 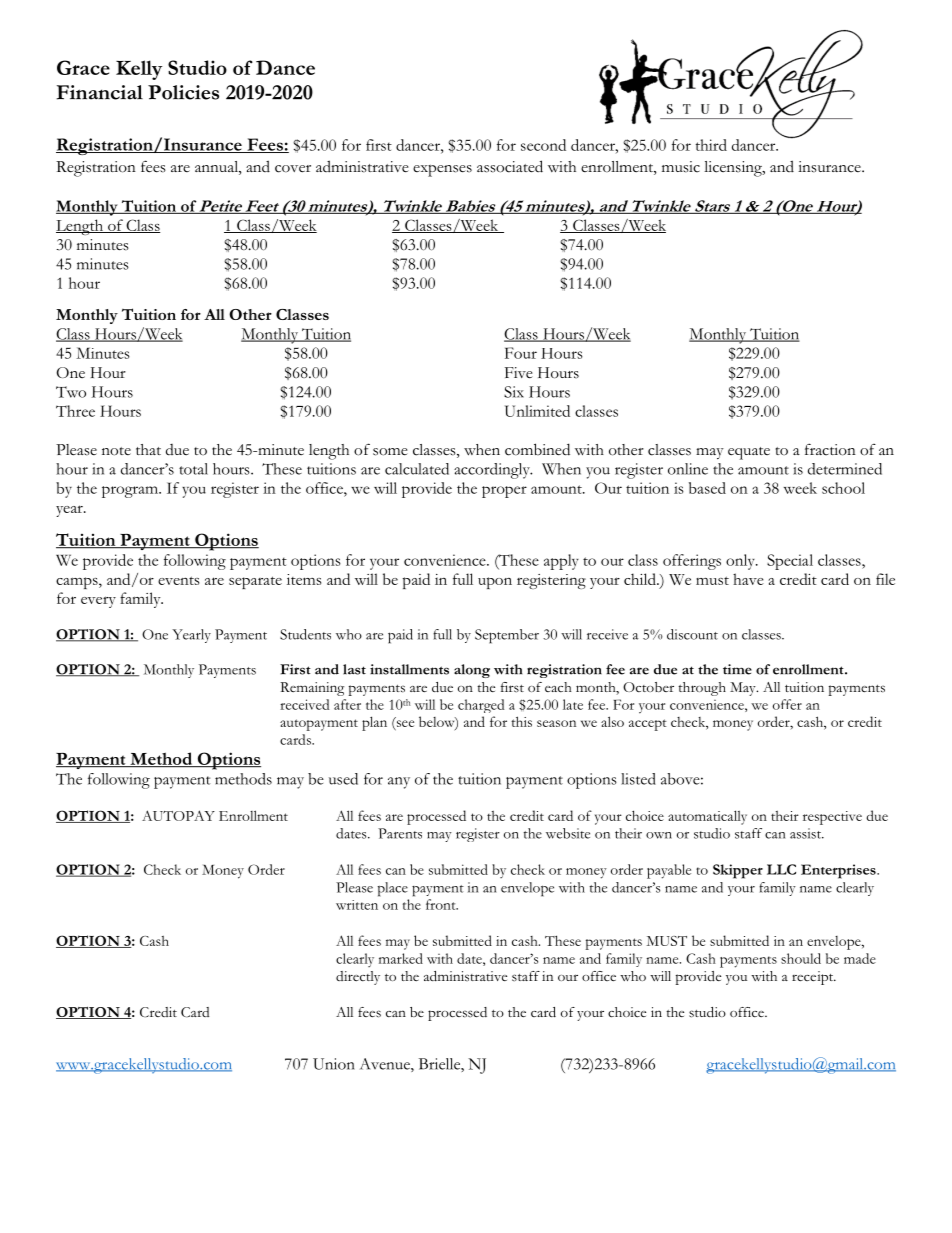 I want to click on marked, so click(x=401, y=958).
